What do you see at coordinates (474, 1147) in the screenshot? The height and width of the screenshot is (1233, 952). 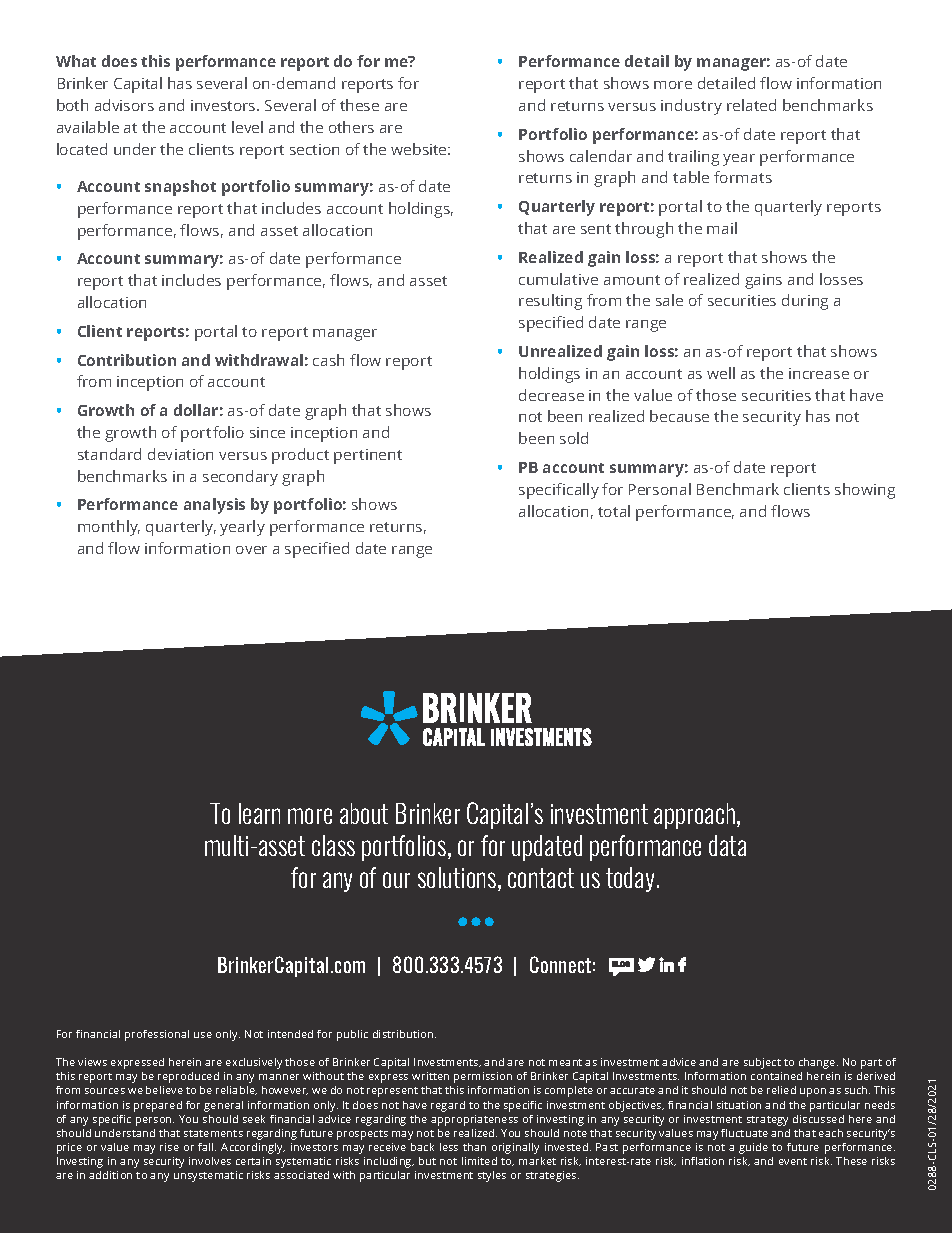 I see `than` at bounding box center [474, 1147].
